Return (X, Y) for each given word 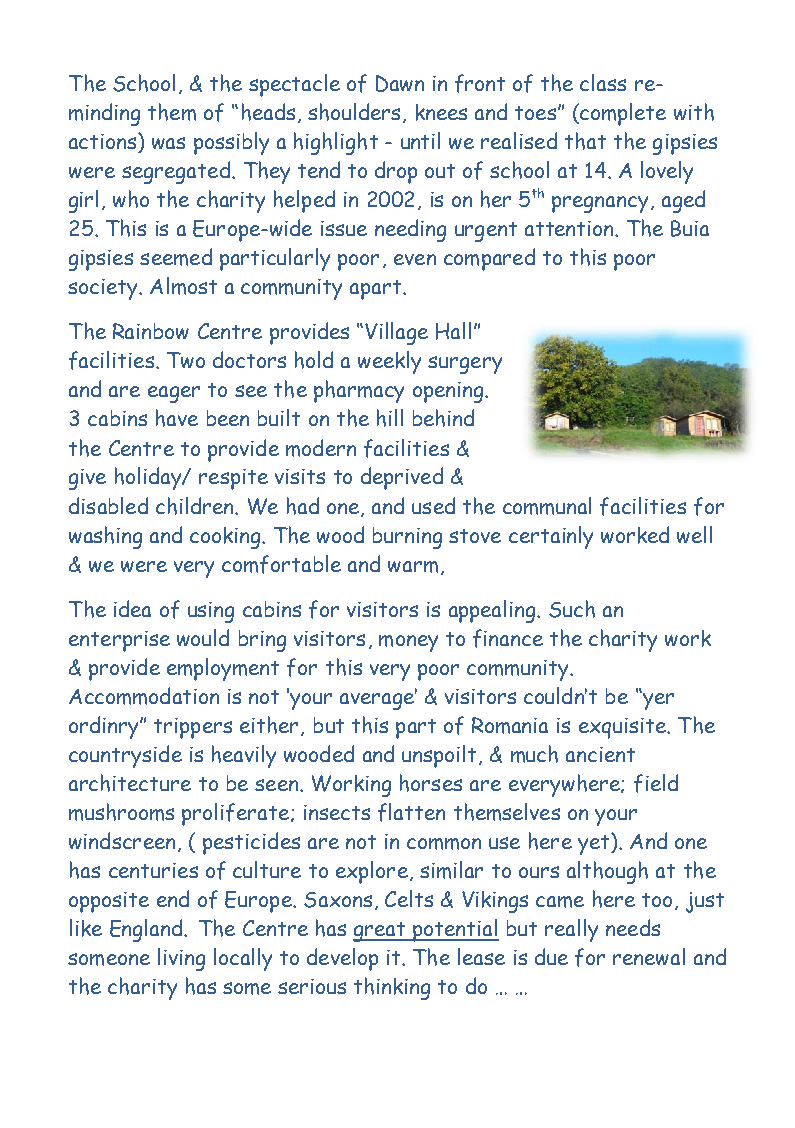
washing (105, 537)
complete (622, 114)
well (694, 534)
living (181, 959)
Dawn (400, 83)
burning (407, 538)
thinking (392, 988)
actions (104, 141)
